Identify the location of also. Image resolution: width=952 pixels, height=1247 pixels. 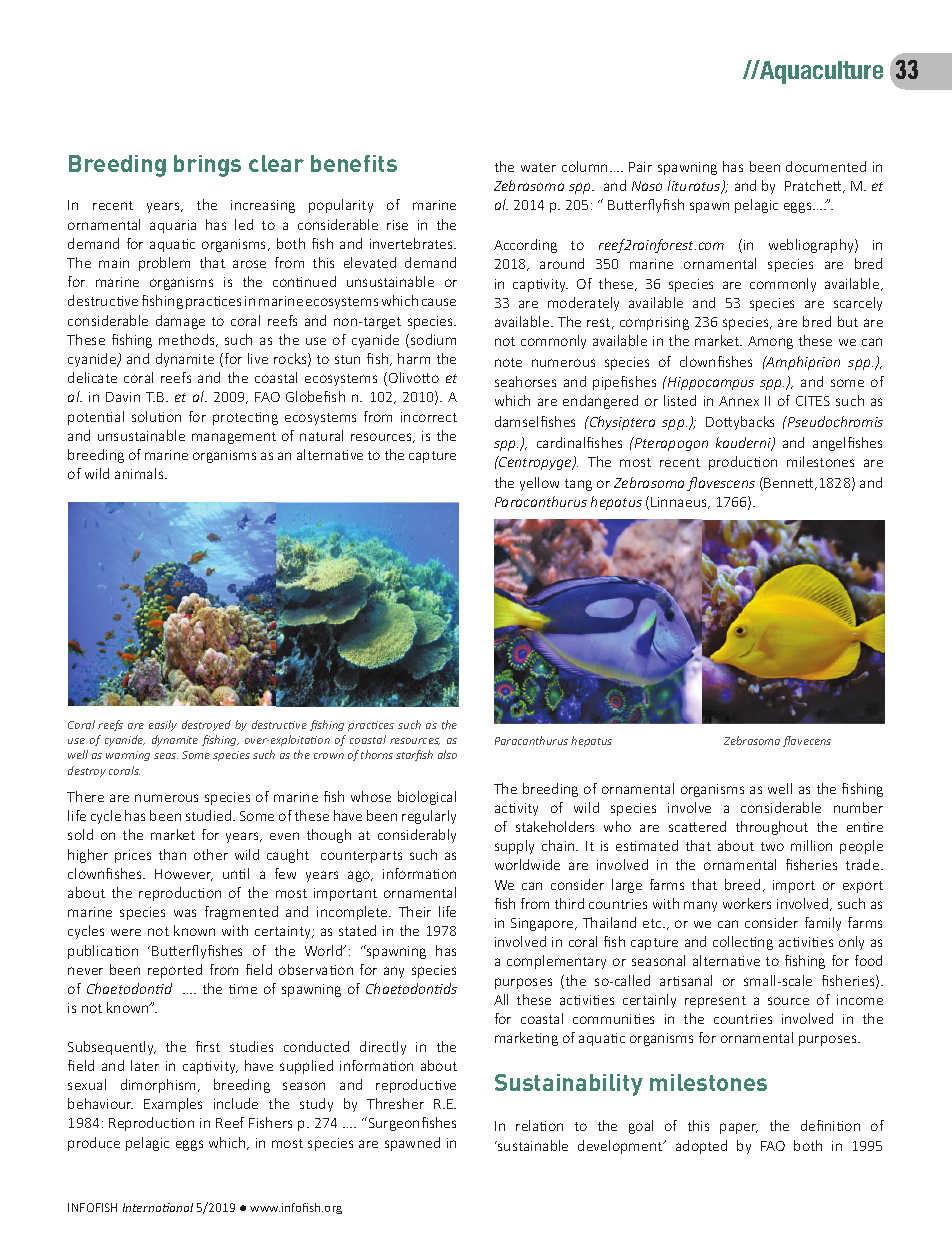
(447, 754).
